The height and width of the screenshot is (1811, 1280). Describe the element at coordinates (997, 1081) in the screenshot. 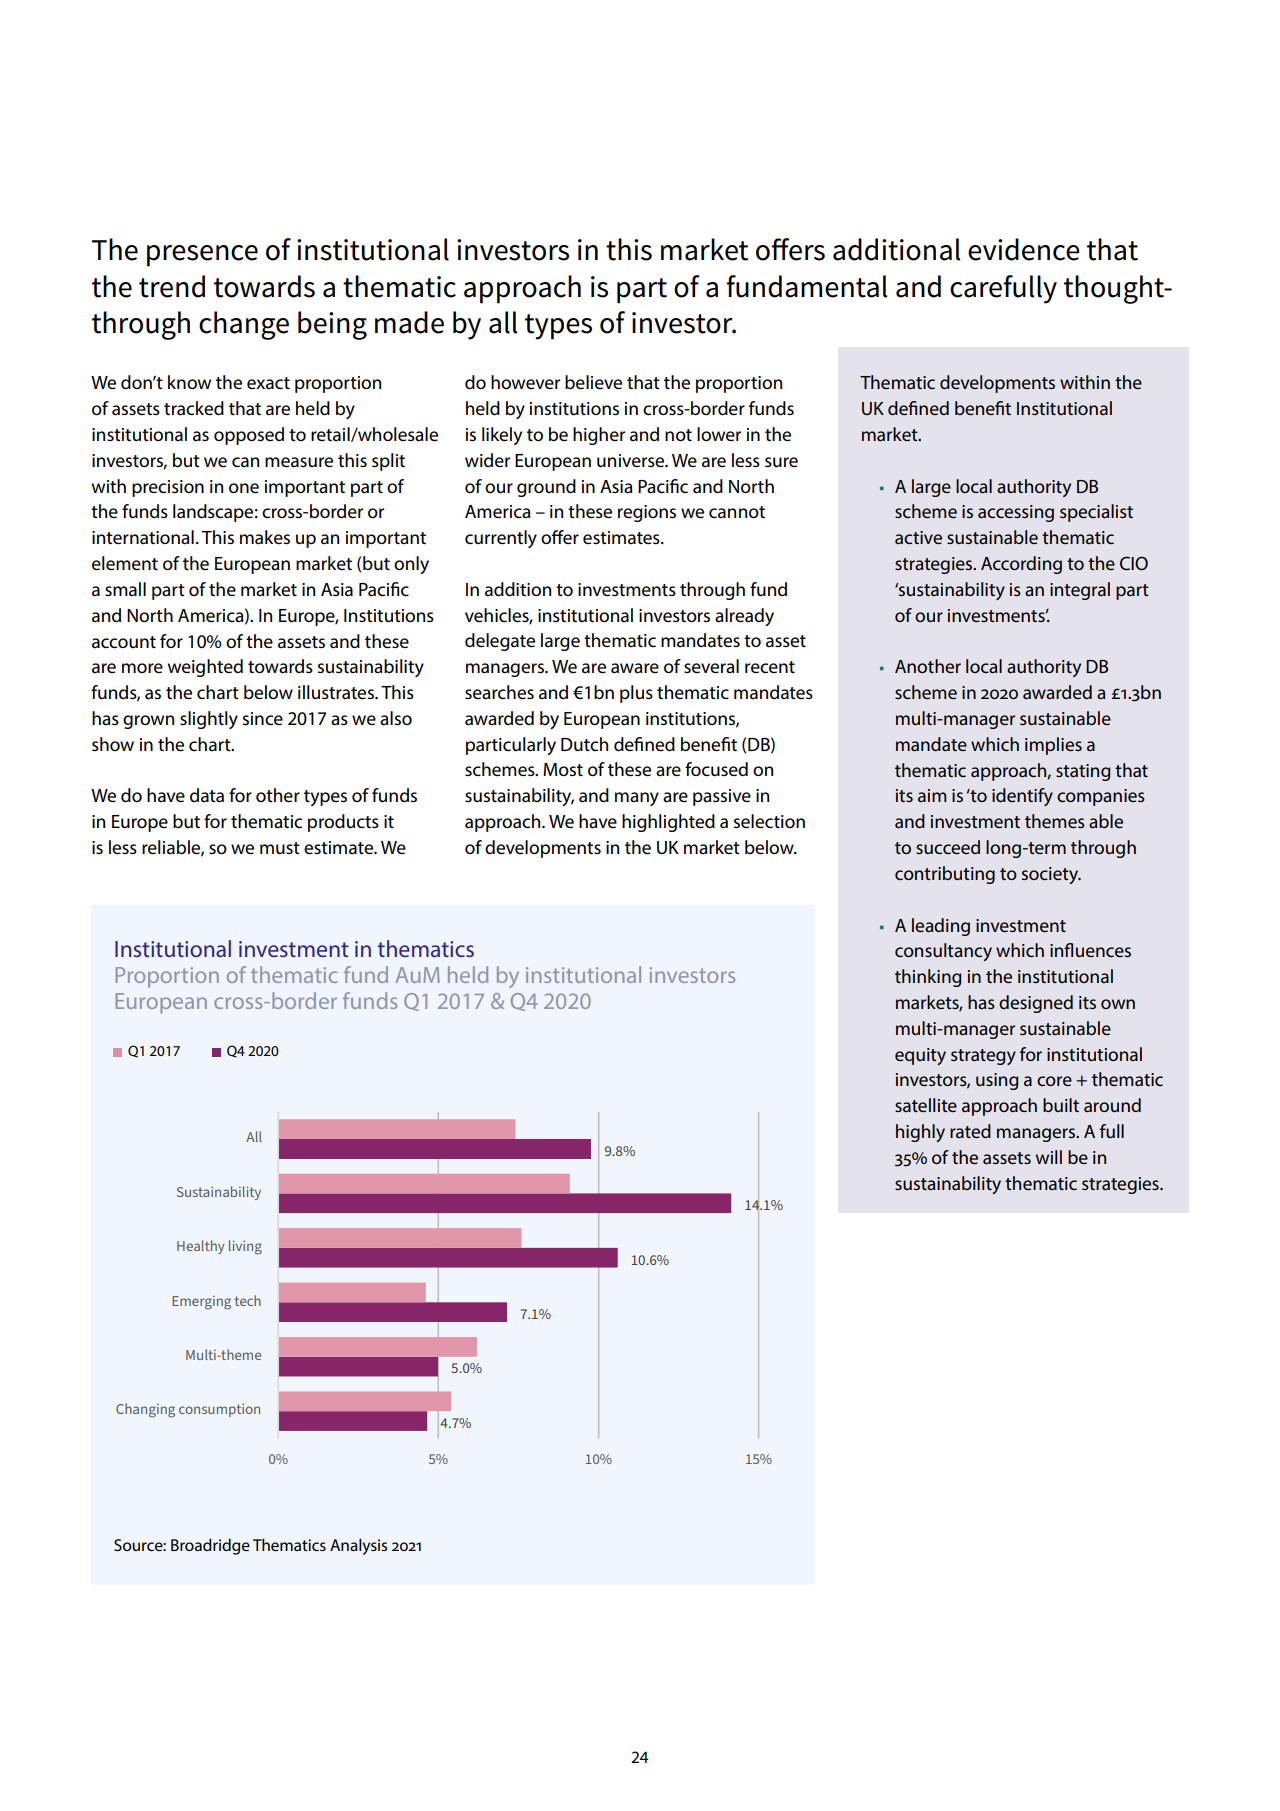

I see `using` at that location.
